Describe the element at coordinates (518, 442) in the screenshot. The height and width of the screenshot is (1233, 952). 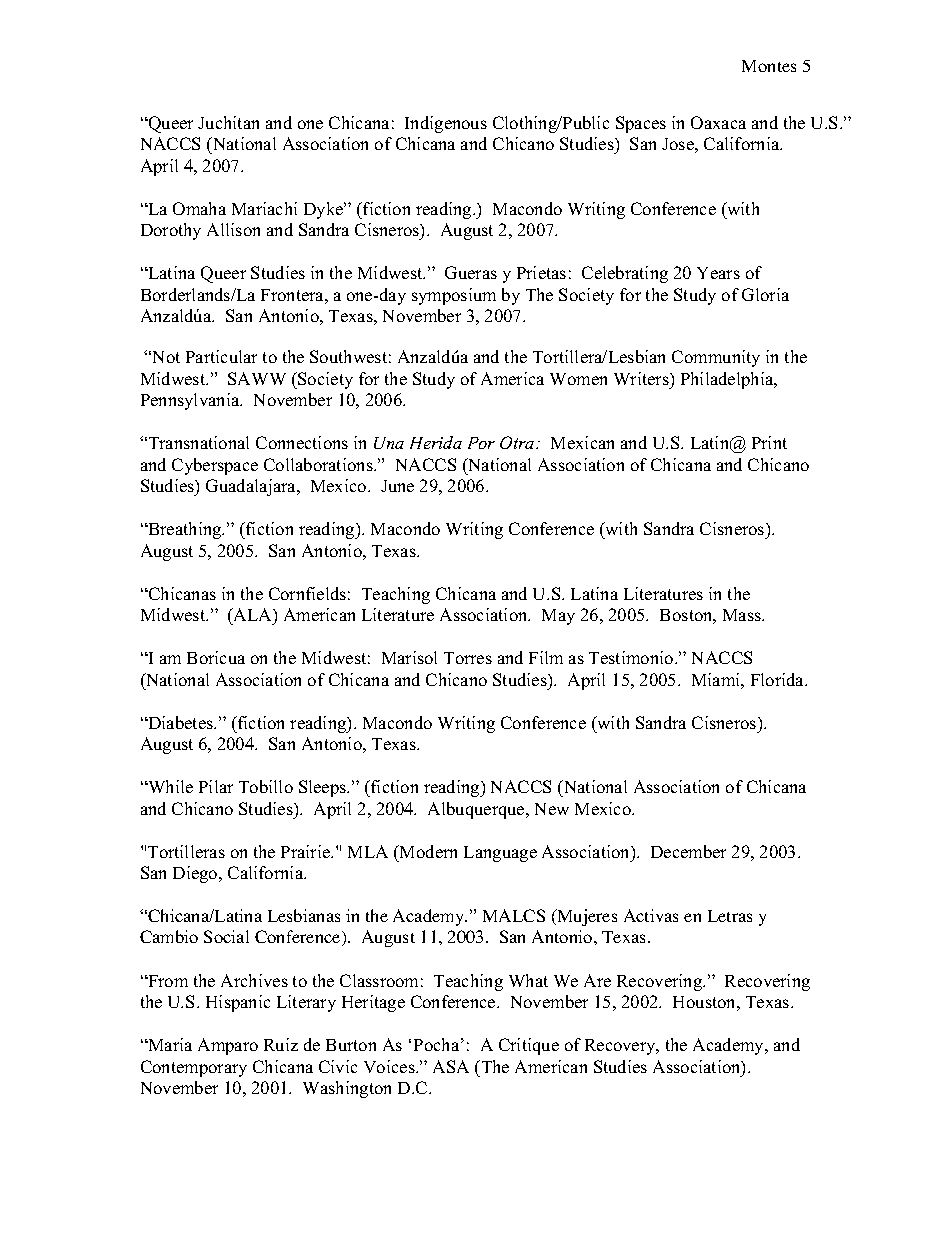
I see `Otra` at that location.
